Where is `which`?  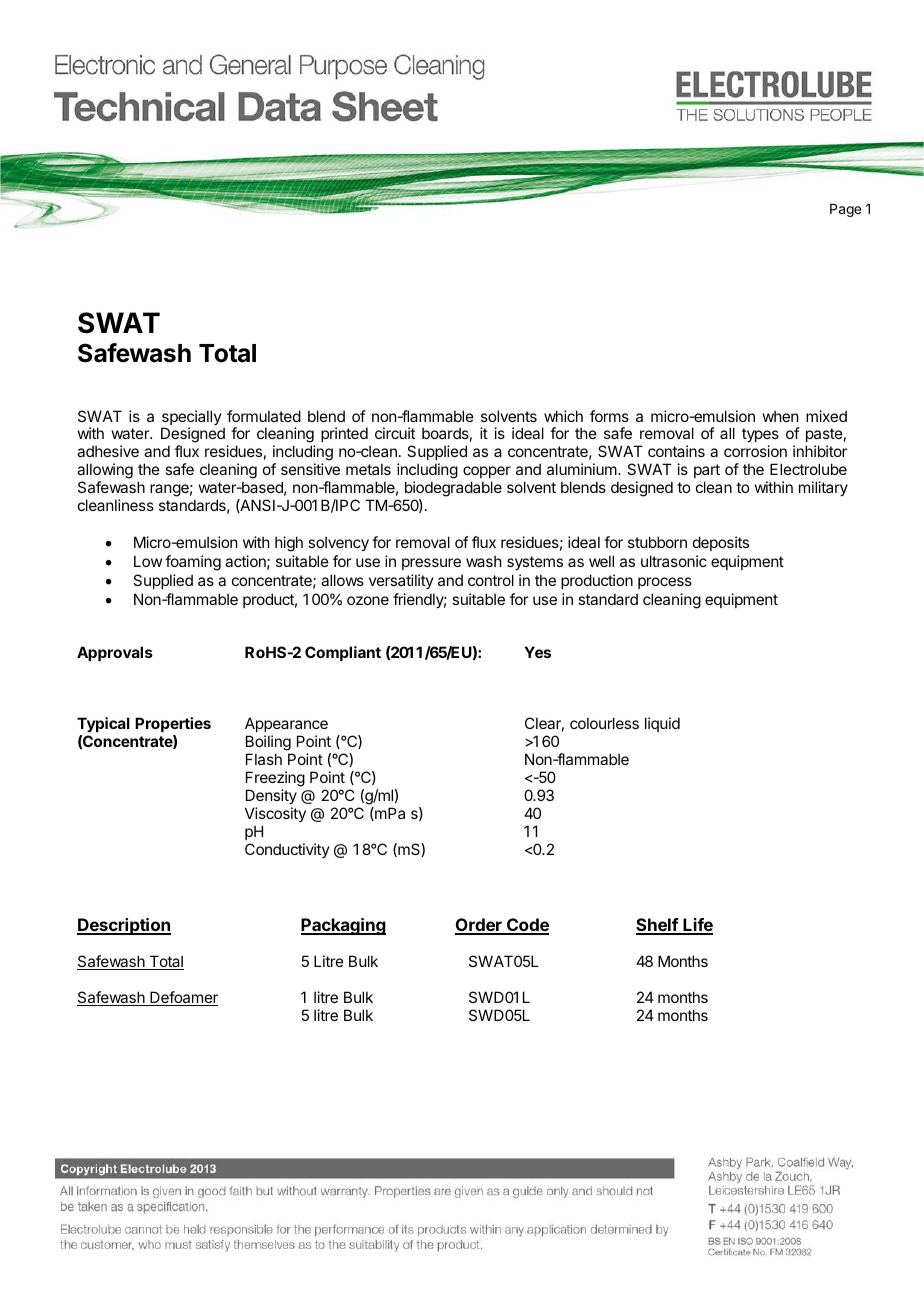 which is located at coordinates (563, 416).
